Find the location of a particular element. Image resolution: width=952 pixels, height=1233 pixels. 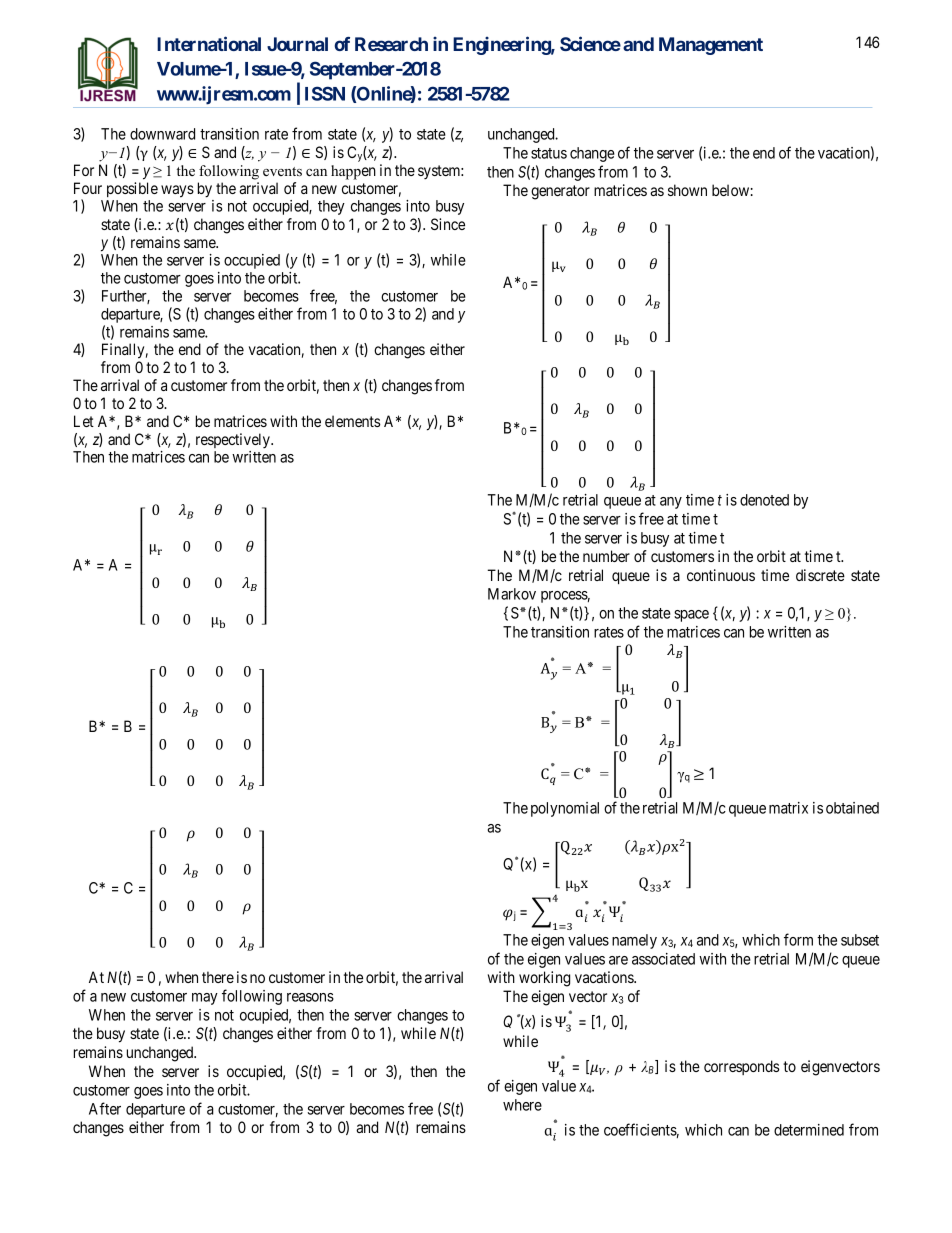

Markov is located at coordinates (512, 594).
